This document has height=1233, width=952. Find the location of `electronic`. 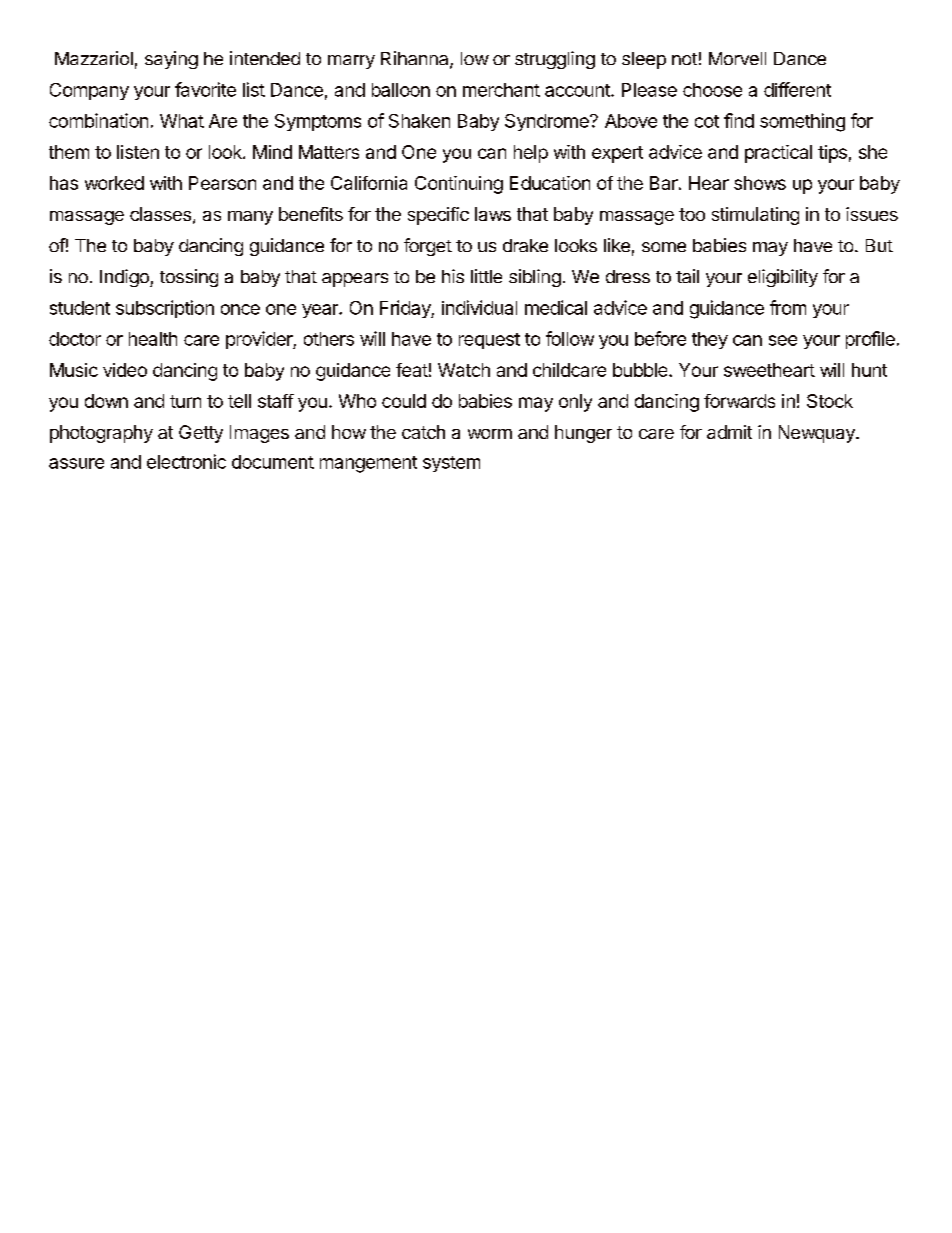

electronic is located at coordinates (186, 461).
